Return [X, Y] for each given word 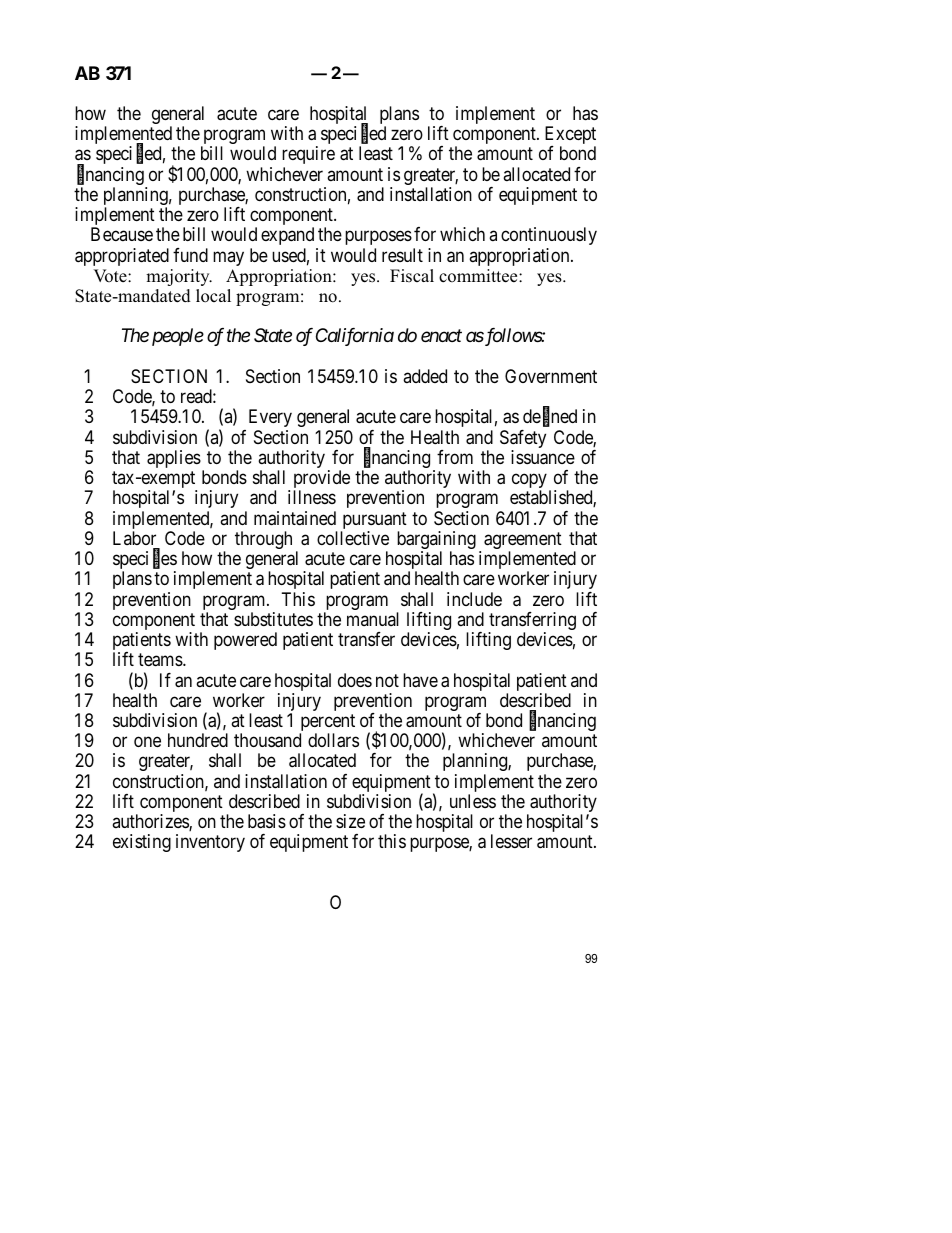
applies [174, 459]
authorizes [151, 822]
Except [570, 136]
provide [322, 480]
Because [122, 234]
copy [529, 482]
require [308, 155]
